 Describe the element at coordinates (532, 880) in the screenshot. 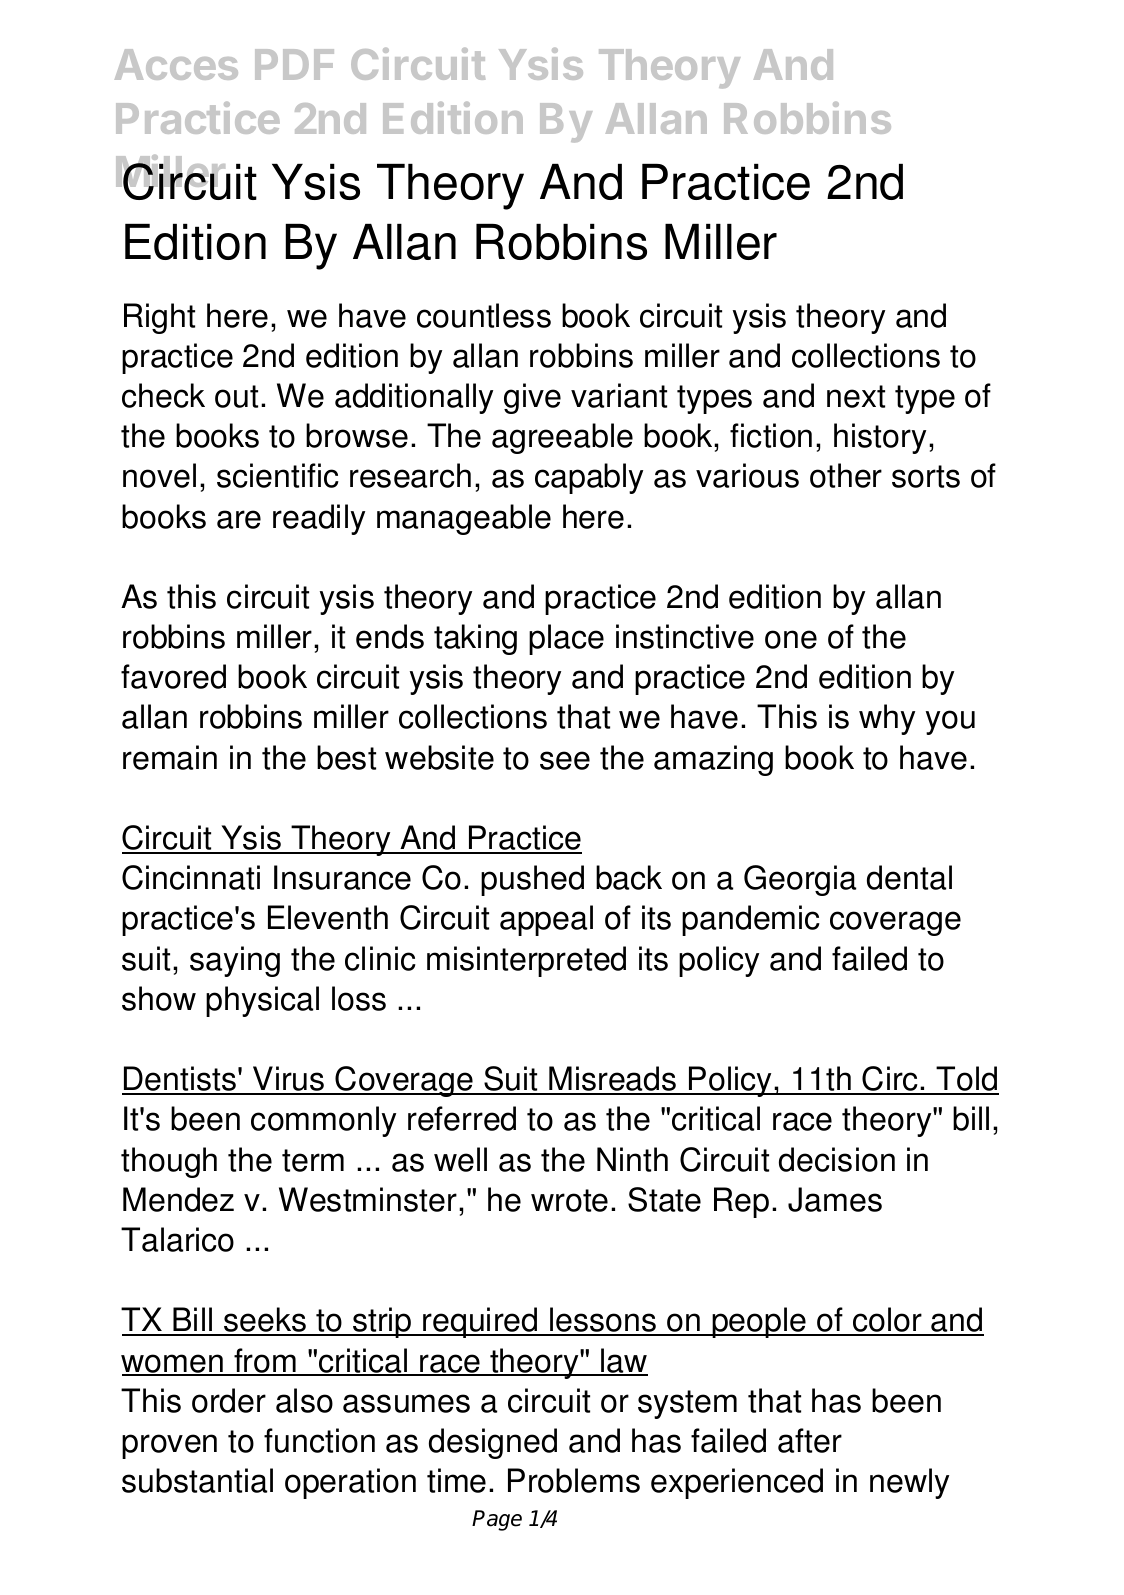

I see `pushed` at that location.
